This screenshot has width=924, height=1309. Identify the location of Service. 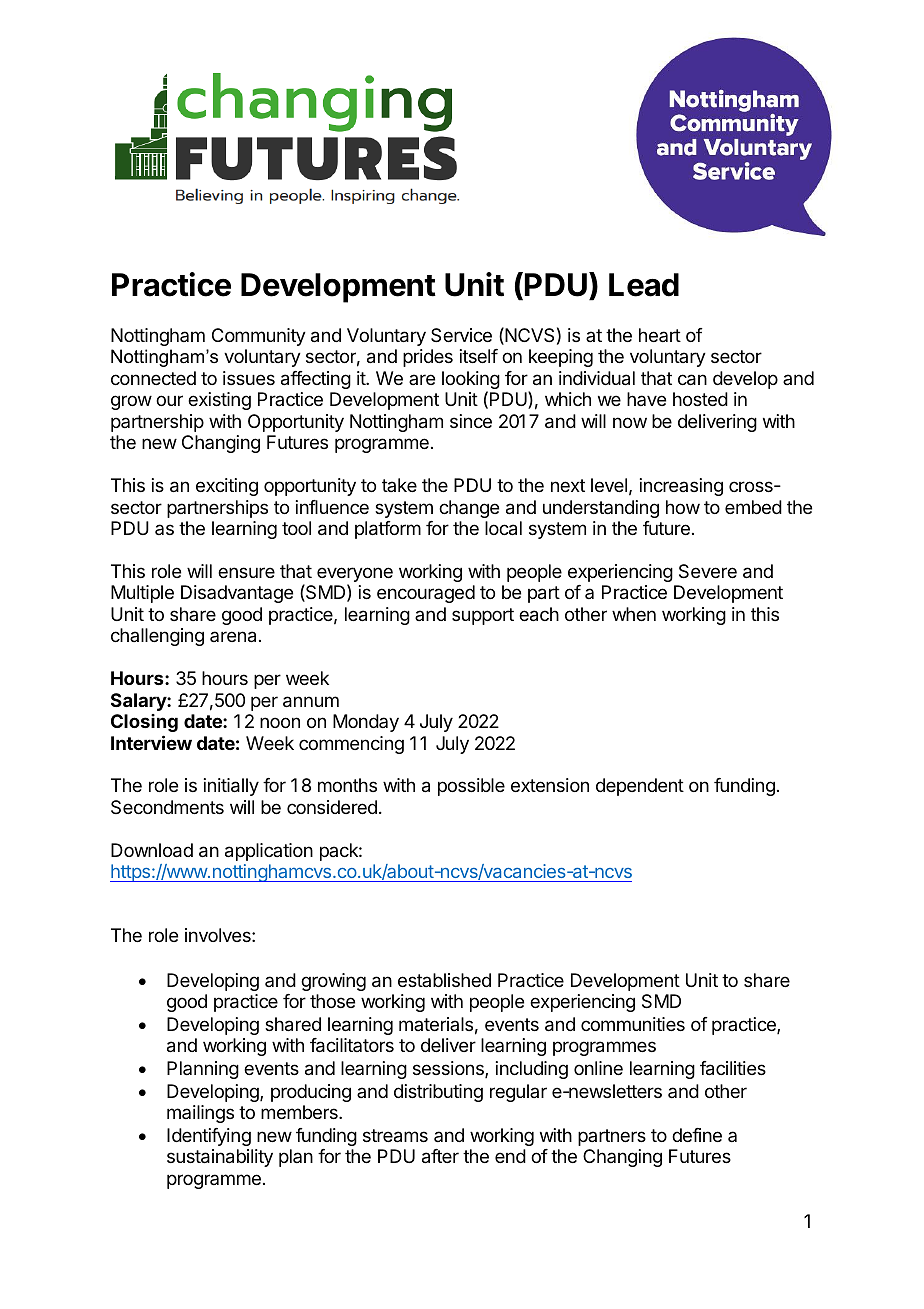
(461, 335).
